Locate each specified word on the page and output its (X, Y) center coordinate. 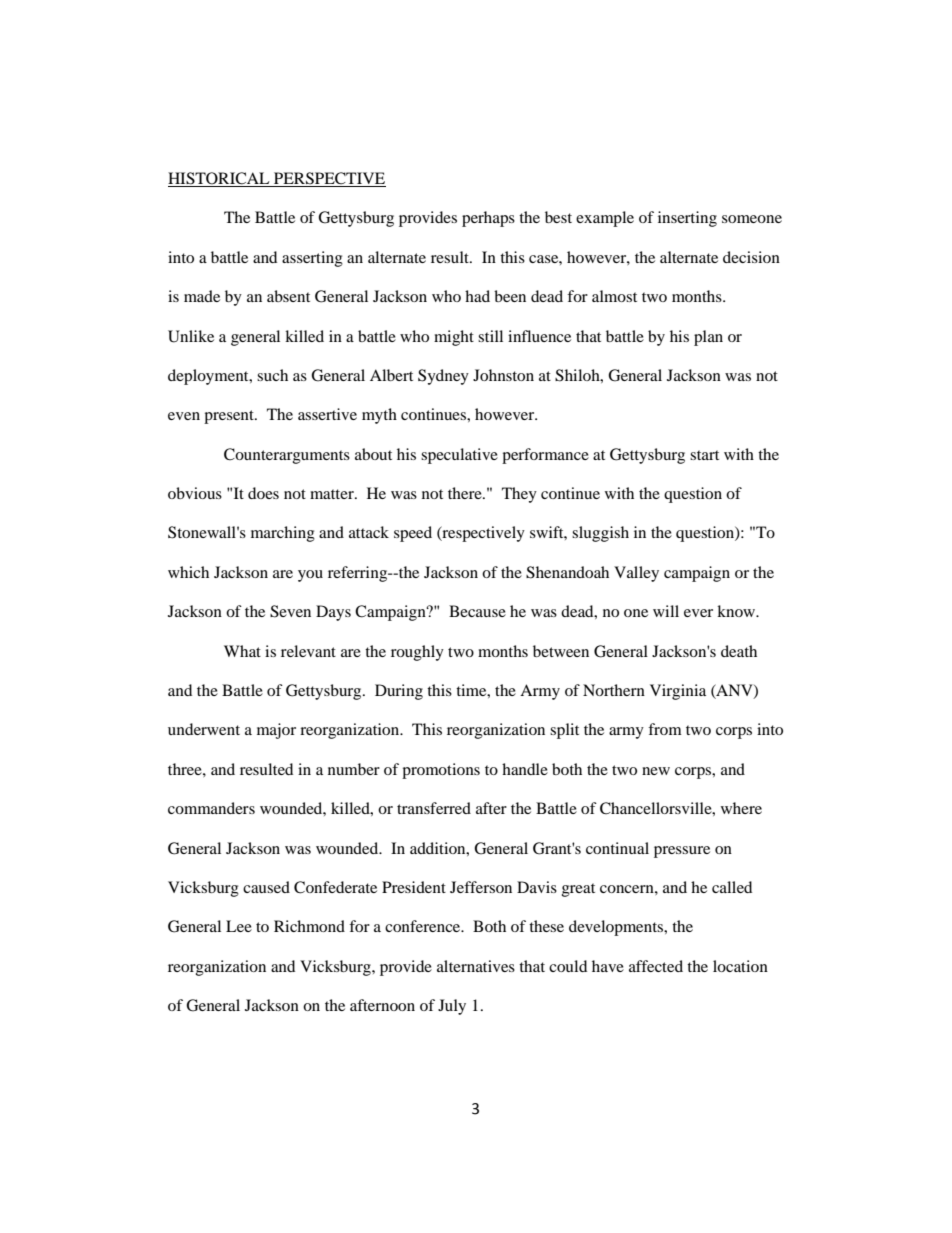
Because (477, 611)
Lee (239, 926)
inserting (687, 219)
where (741, 808)
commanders (211, 808)
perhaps (488, 219)
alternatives (476, 966)
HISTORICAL (220, 179)
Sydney (443, 377)
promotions (441, 771)
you (310, 576)
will (666, 611)
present (230, 417)
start (704, 455)
